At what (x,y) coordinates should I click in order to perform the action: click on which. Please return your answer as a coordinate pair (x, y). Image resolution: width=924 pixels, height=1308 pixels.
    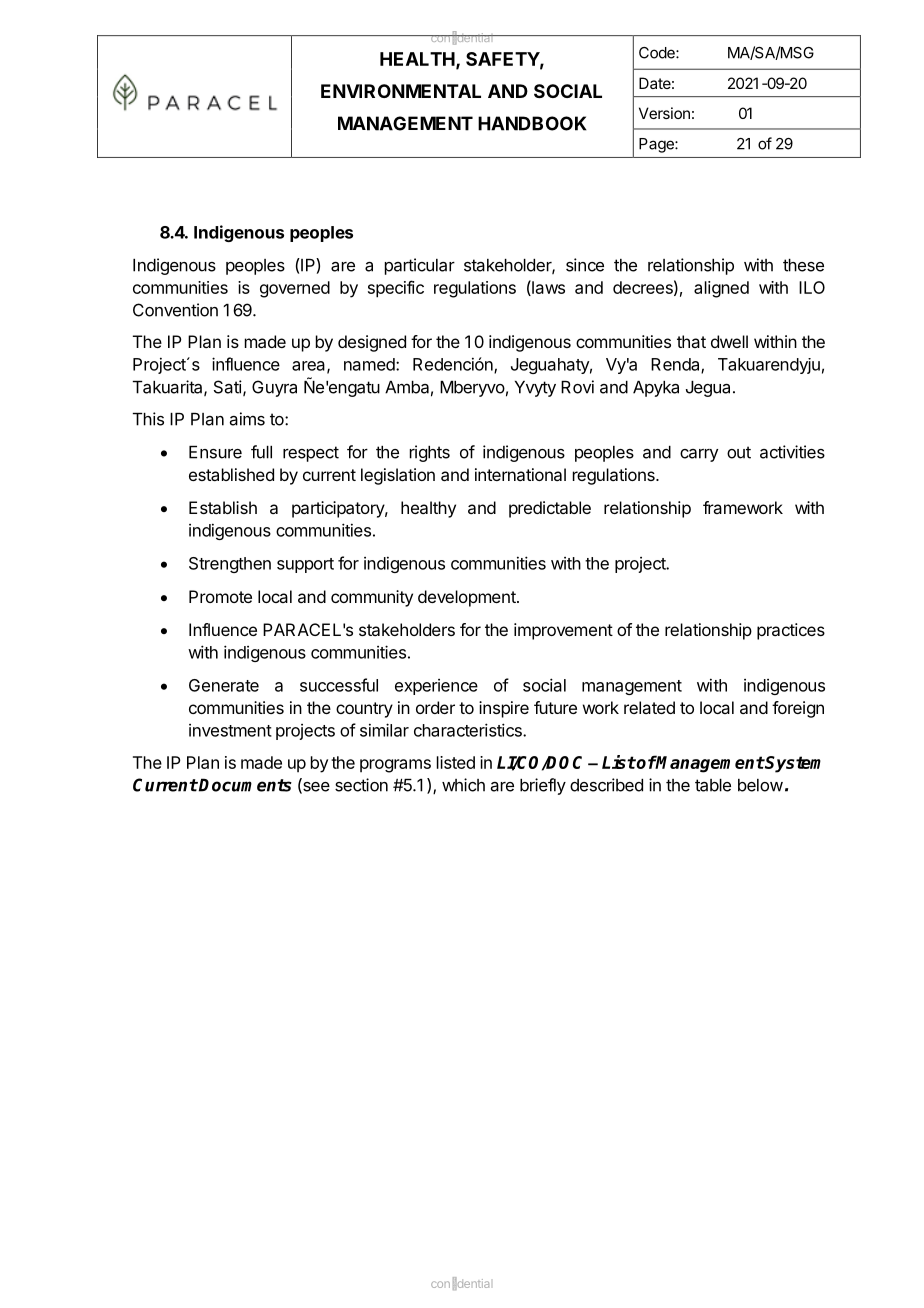
    Looking at the image, I should click on (463, 785).
